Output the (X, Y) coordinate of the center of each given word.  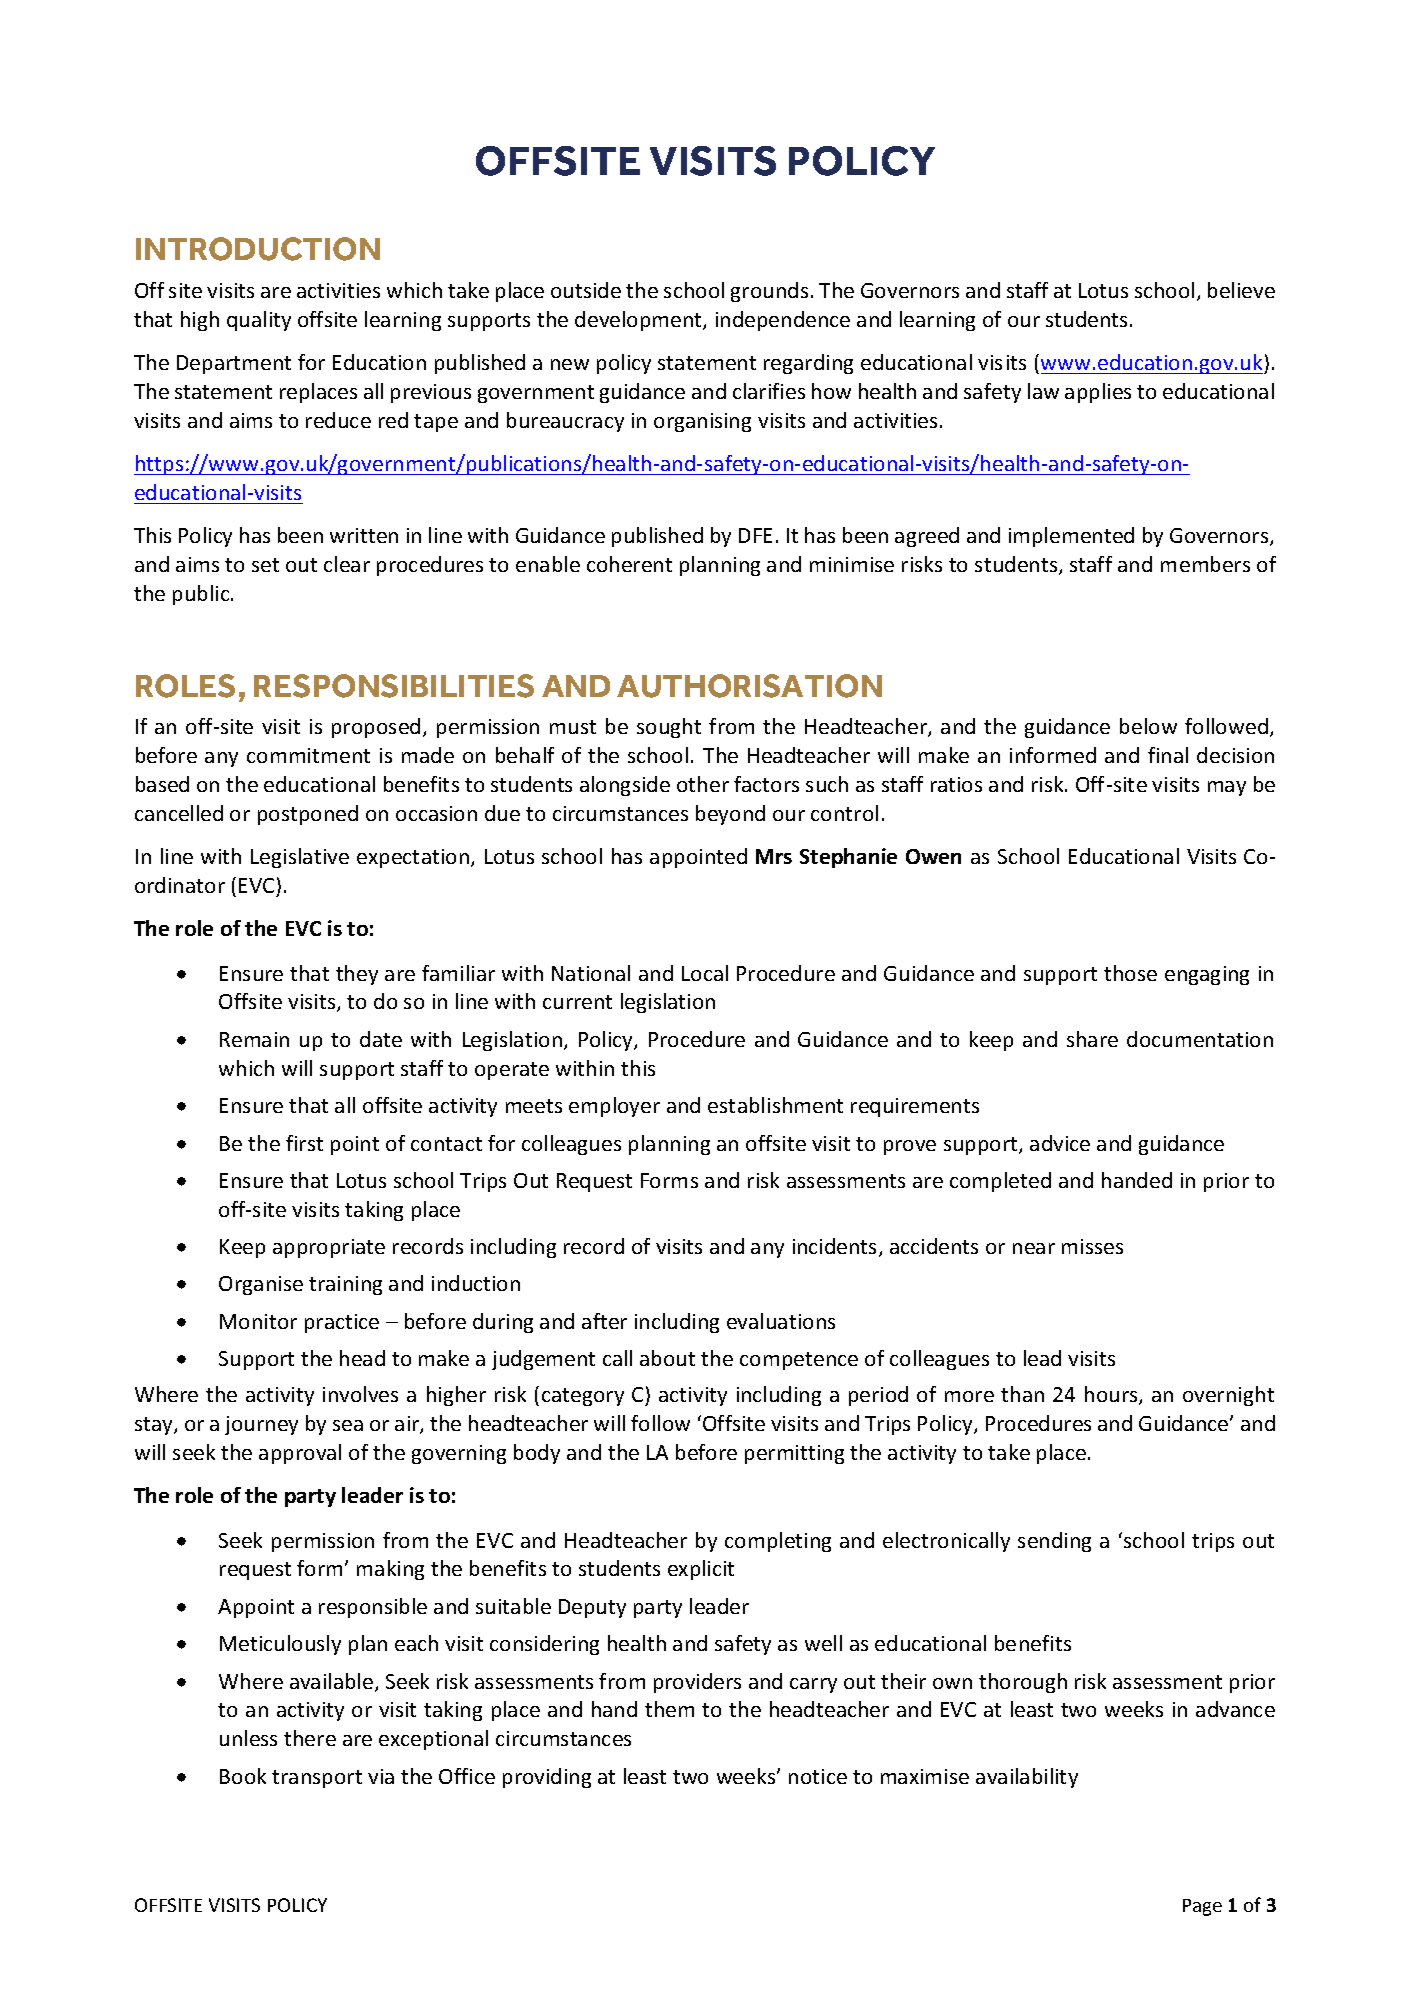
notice (818, 1776)
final (1168, 755)
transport (317, 1779)
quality (259, 321)
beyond (730, 815)
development (639, 321)
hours (1112, 1395)
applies (1098, 393)
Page (1202, 1907)
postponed (308, 815)
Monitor (258, 1321)
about (667, 1358)
